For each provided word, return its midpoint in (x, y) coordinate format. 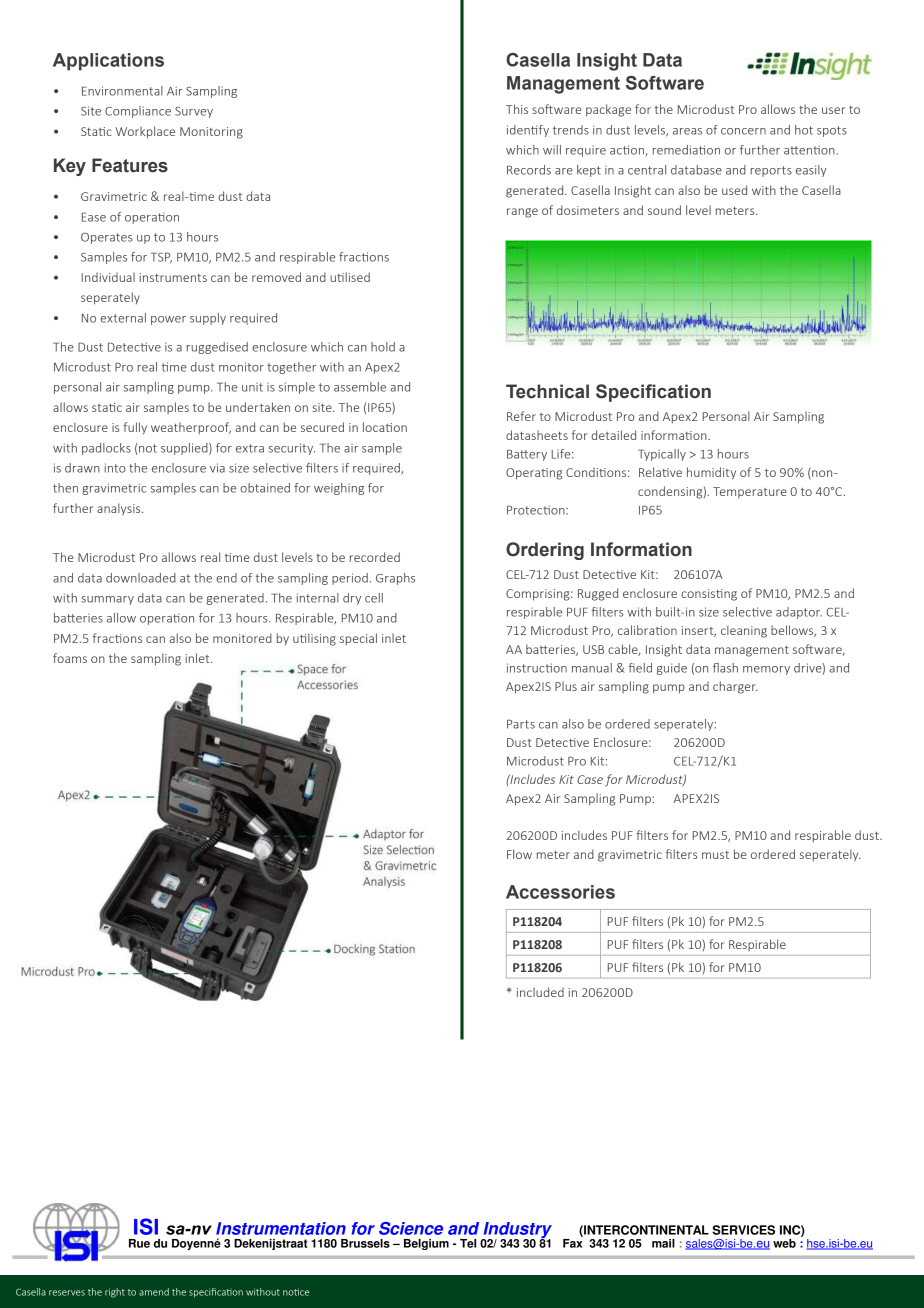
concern (743, 131)
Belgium (426, 1244)
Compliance (138, 112)
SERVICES (744, 1230)
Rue (139, 1243)
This (517, 109)
